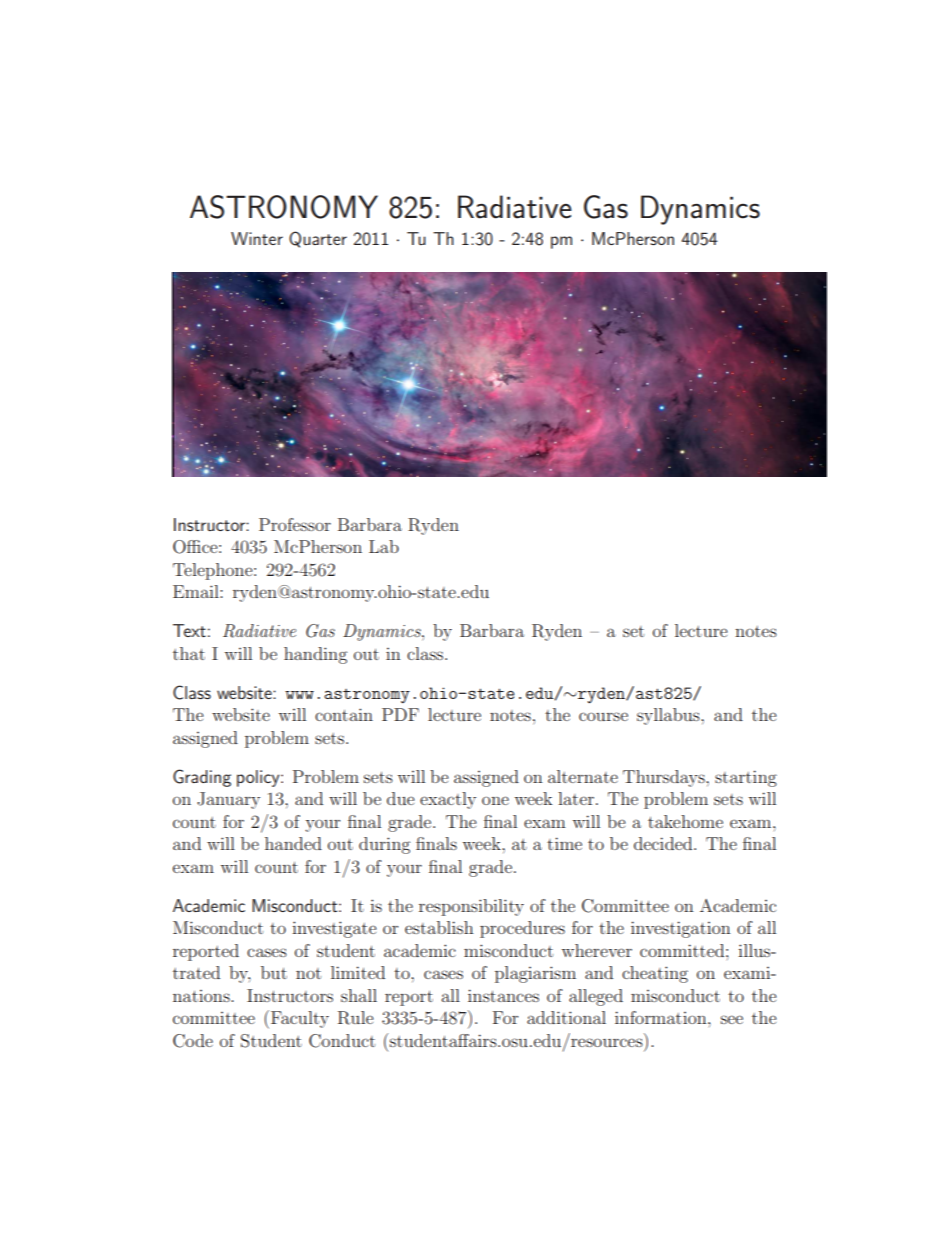 The image size is (952, 1233). What do you see at coordinates (669, 716) in the screenshot?
I see `syllabus` at bounding box center [669, 716].
